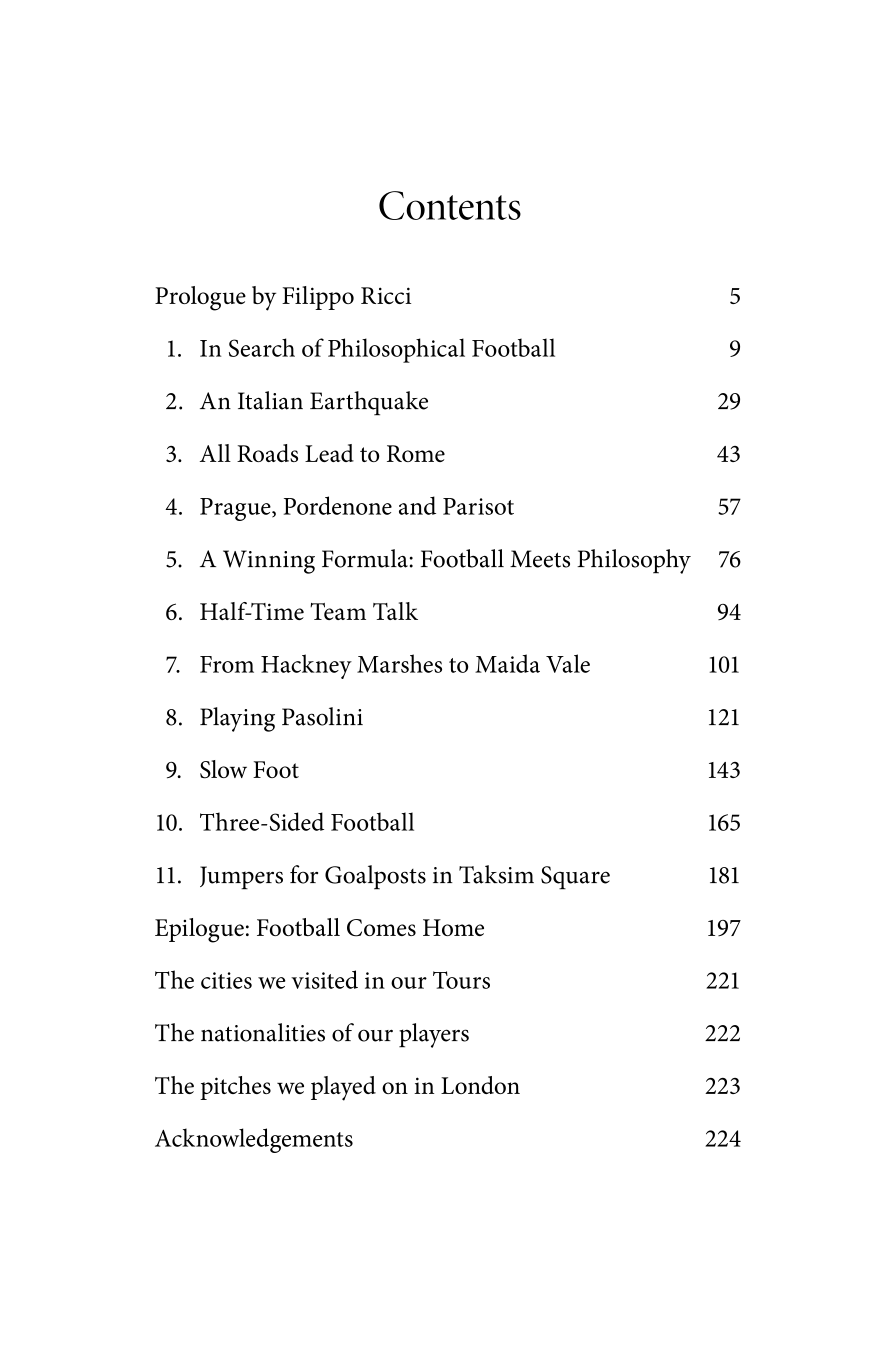  I want to click on Acknowledgements, so click(254, 1140).
